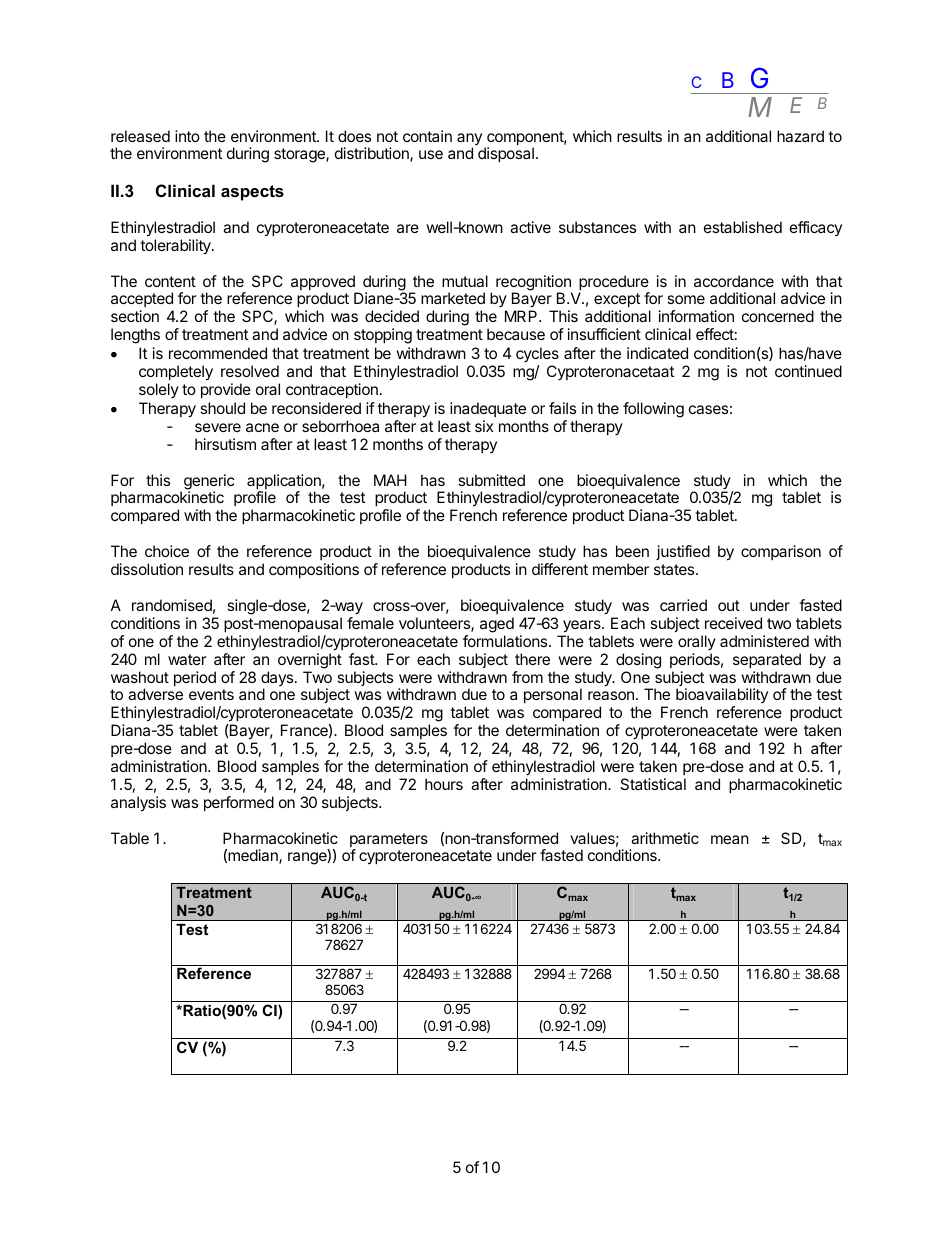  I want to click on disposal, so click(506, 154).
